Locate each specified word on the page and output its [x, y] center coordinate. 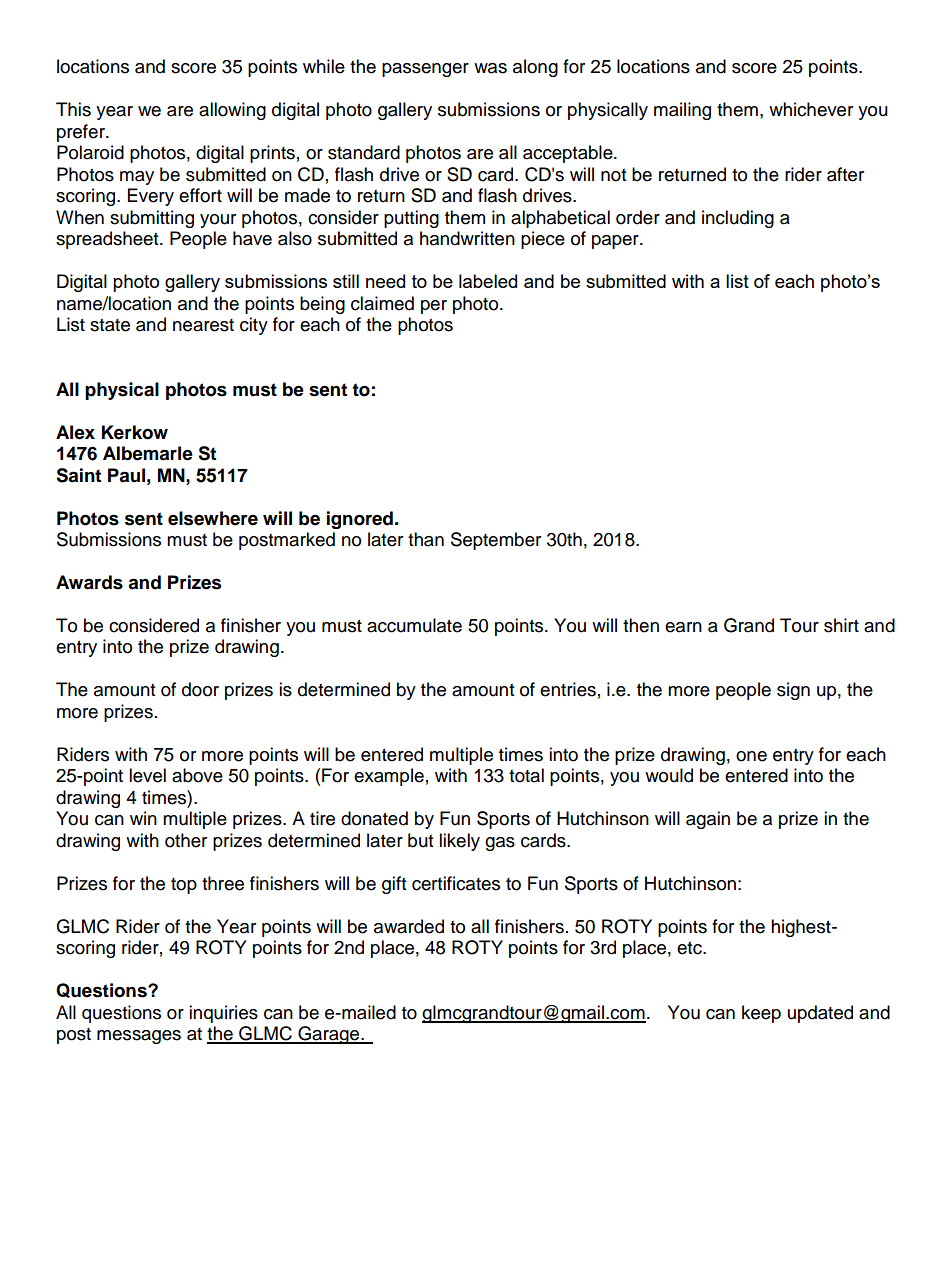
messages [139, 1037]
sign [793, 691]
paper [616, 242]
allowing [232, 111]
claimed [382, 303]
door [200, 689]
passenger [425, 70]
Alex [75, 432]
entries [568, 689]
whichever [811, 109]
